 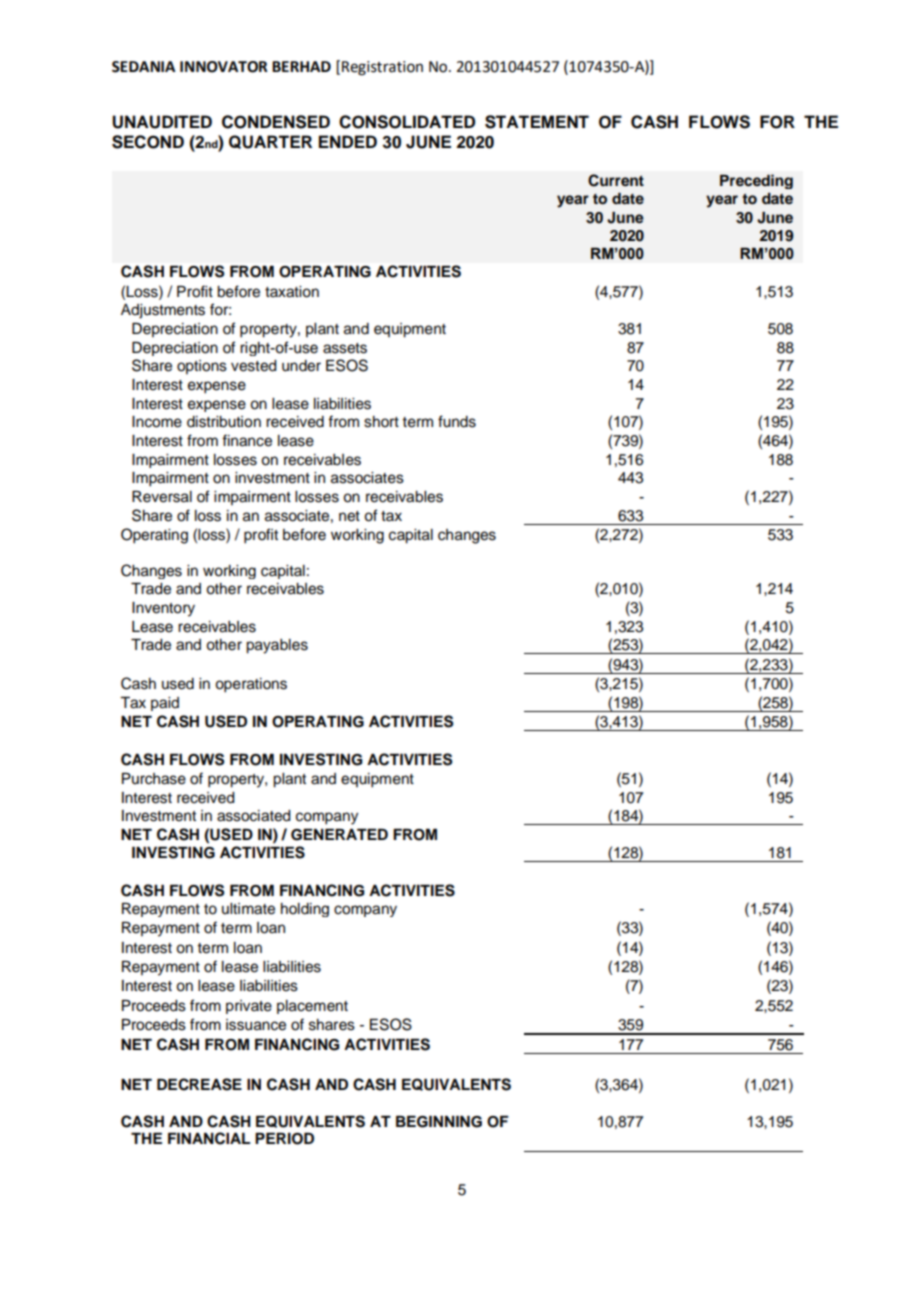 I want to click on INNOVATOR, so click(x=224, y=67).
